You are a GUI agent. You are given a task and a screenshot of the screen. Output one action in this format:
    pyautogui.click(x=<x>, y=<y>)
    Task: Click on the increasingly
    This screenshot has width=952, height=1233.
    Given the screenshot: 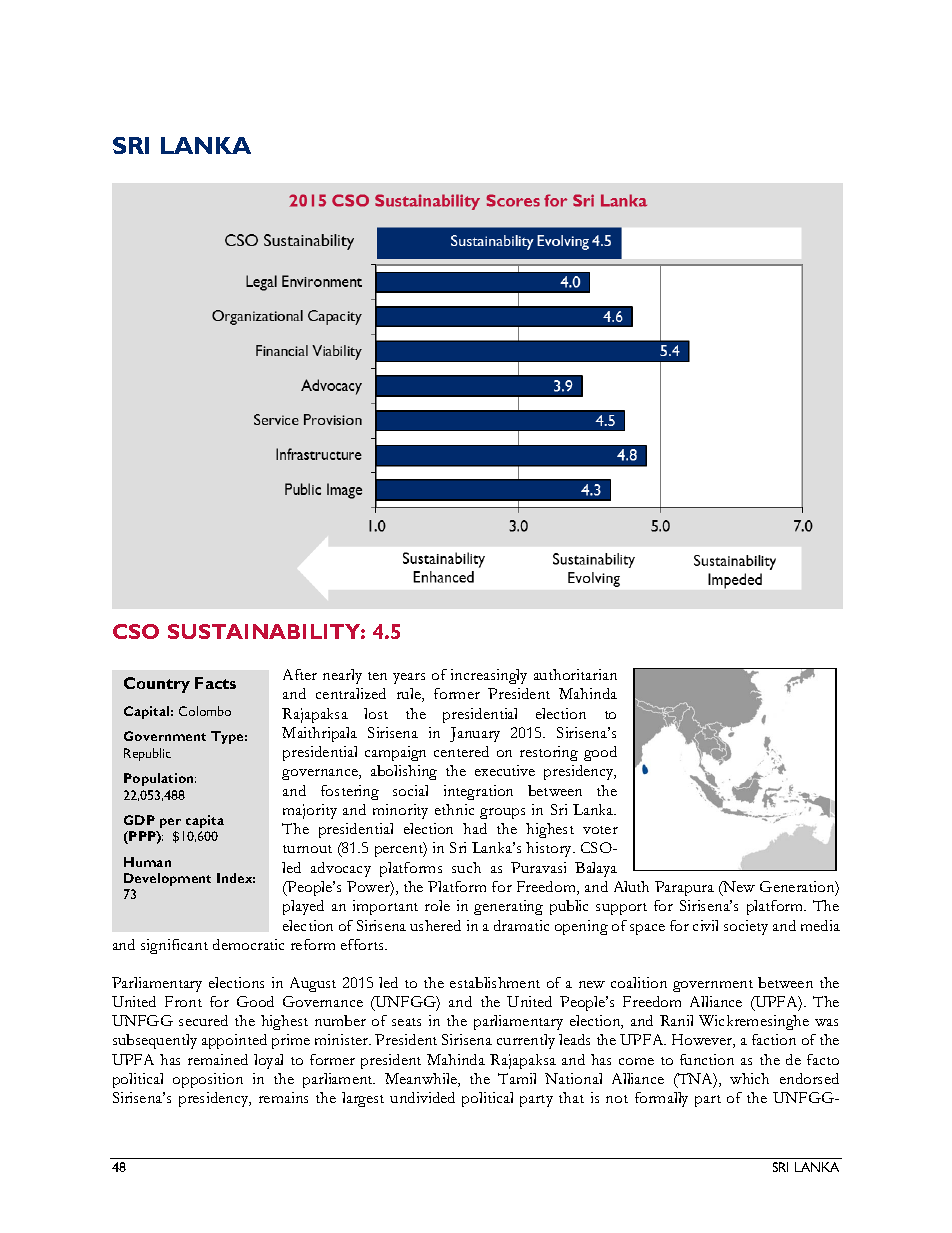 What is the action you would take?
    pyautogui.click(x=489, y=676)
